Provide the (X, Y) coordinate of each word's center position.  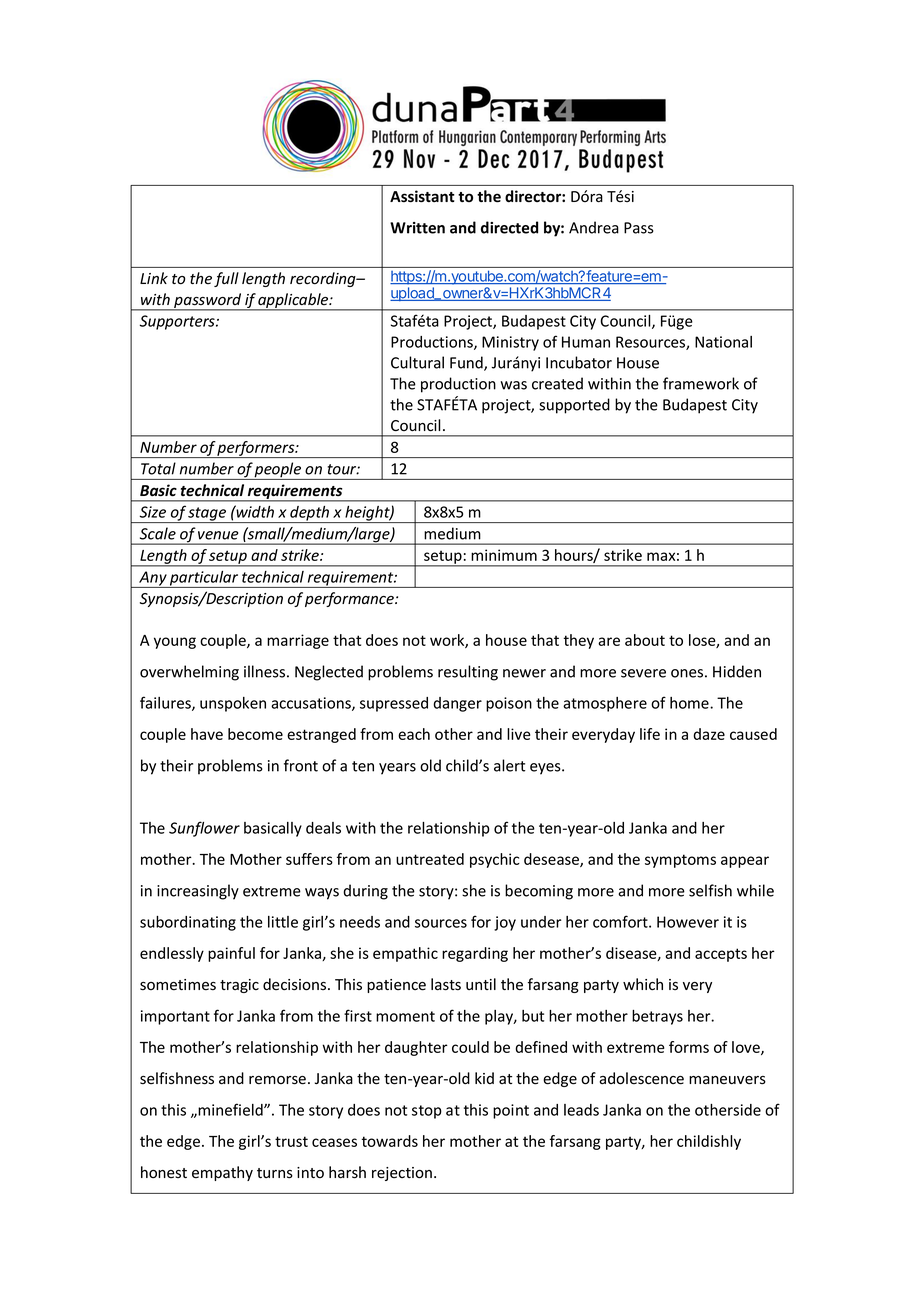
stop (427, 1112)
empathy (222, 1173)
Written (417, 228)
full (226, 279)
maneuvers (727, 1080)
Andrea (594, 227)
